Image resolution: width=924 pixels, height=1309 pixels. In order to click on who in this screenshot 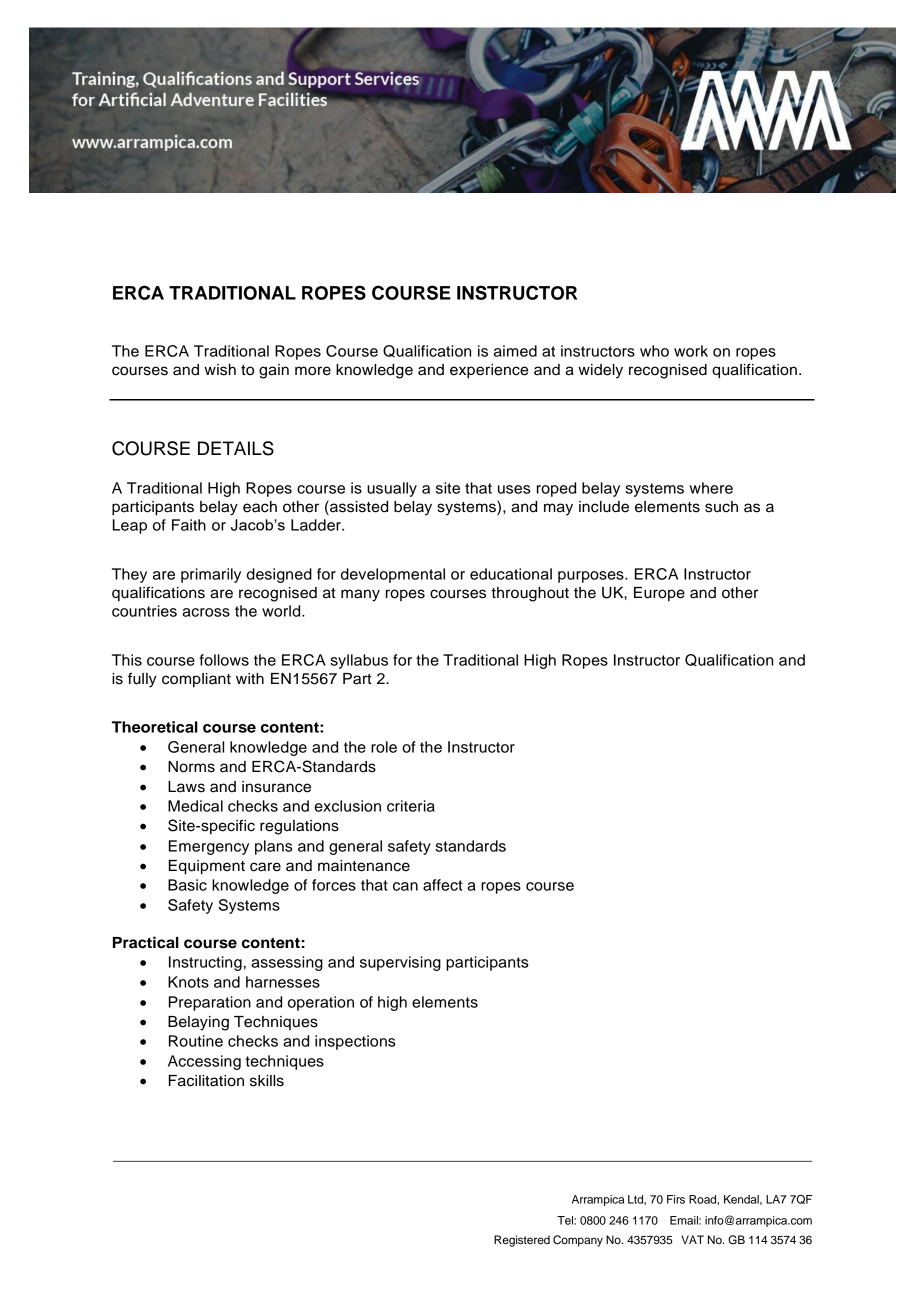, I will do `click(654, 351)`.
